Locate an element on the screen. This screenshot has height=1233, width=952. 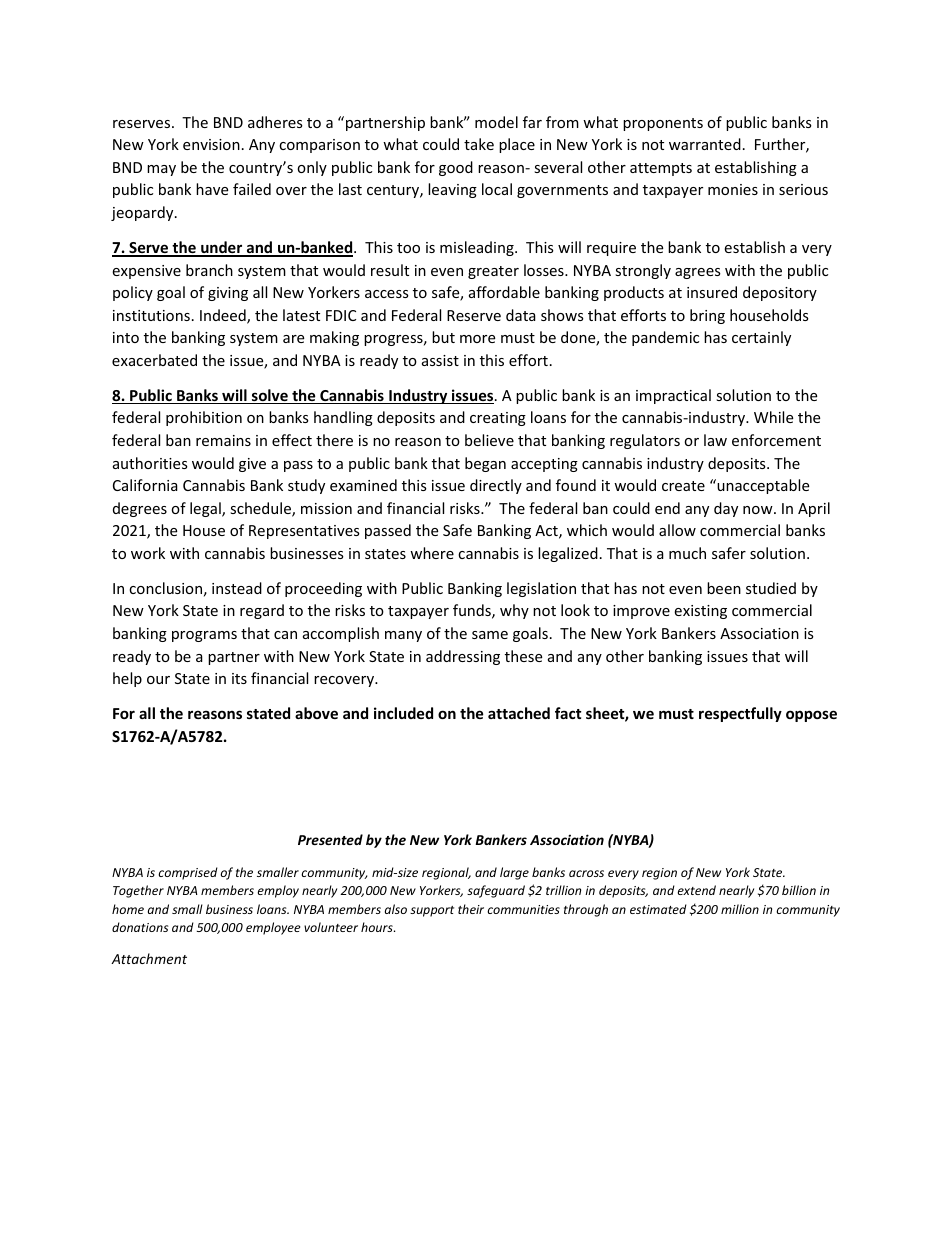
much is located at coordinates (687, 553).
